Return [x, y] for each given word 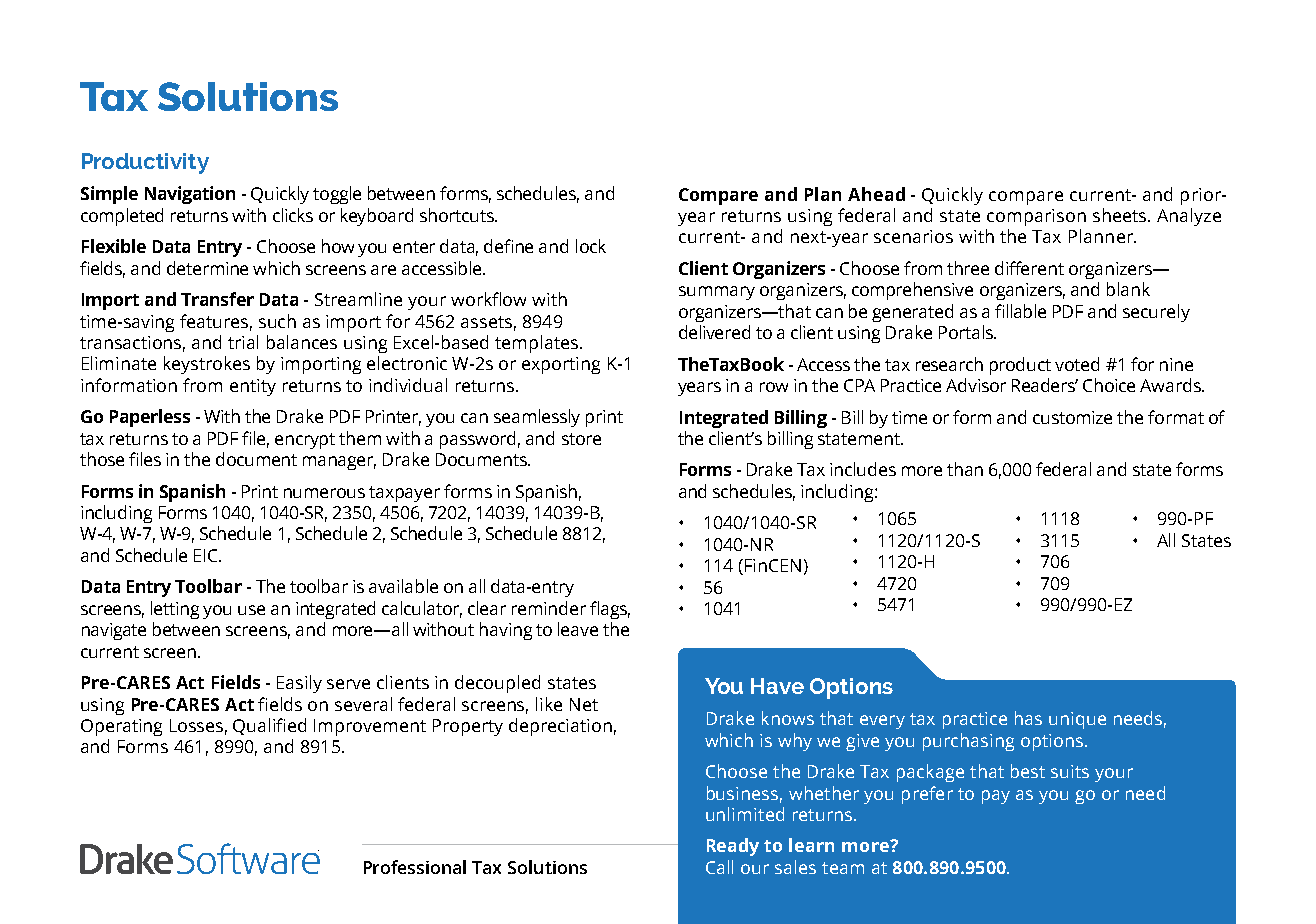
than [965, 469]
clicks [293, 215]
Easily [299, 684]
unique [1077, 720]
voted [1077, 364]
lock [591, 246]
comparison [1036, 217]
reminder [549, 608]
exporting [561, 365]
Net [584, 704]
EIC [207, 555]
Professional [415, 867]
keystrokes [207, 365]
